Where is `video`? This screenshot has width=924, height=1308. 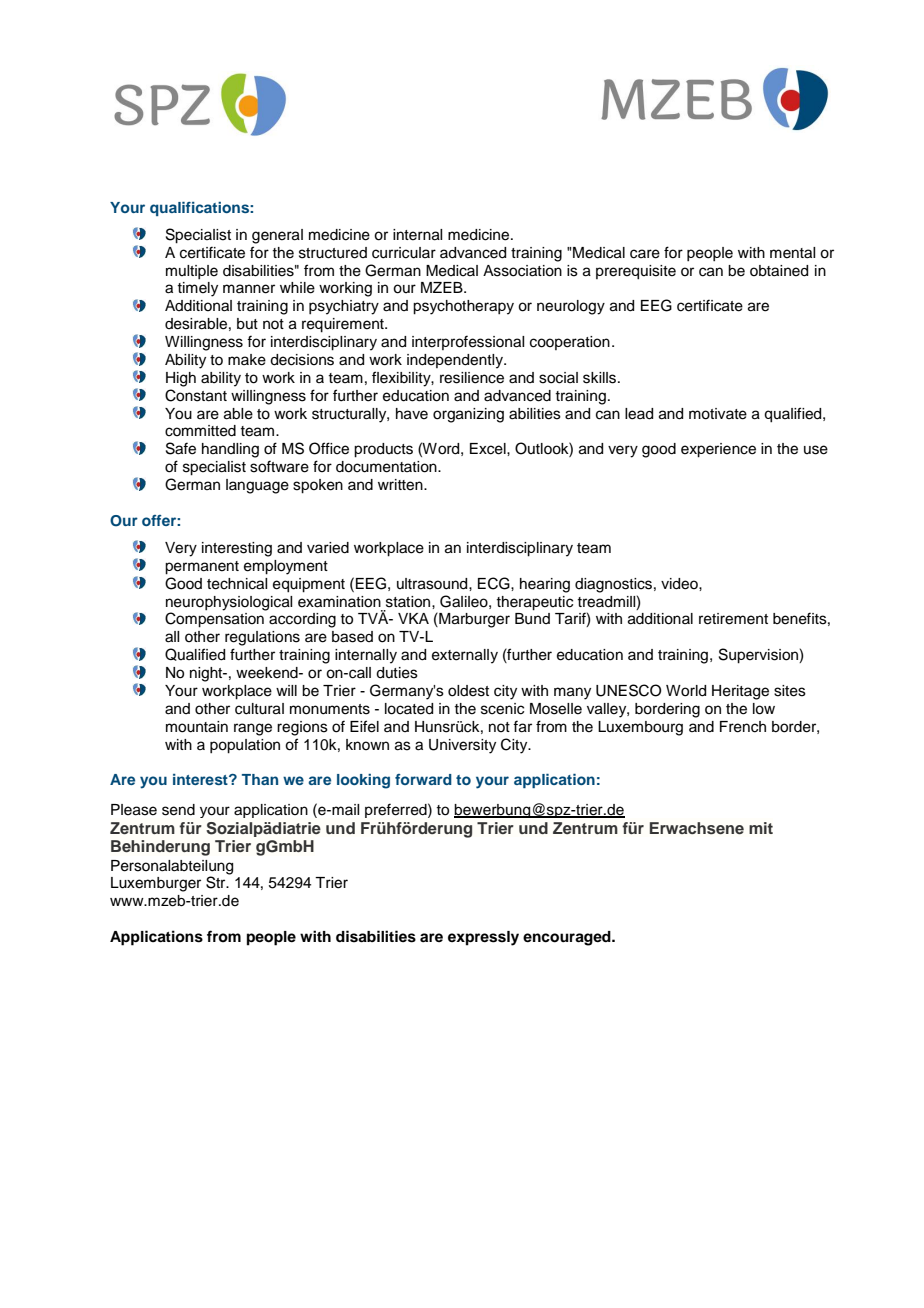 video is located at coordinates (680, 584).
